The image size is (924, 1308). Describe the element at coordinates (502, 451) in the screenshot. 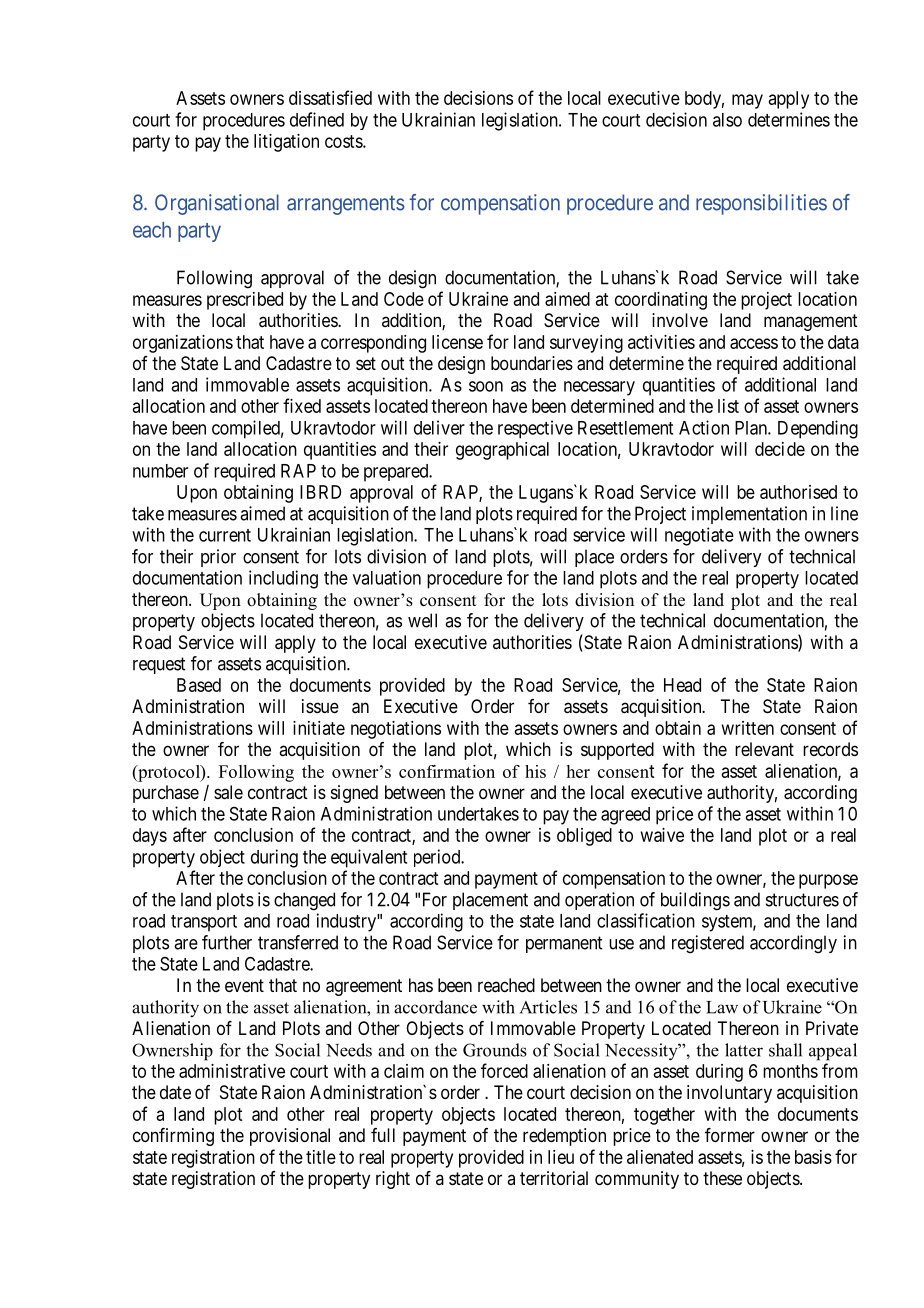

I see `geographical` at that location.
